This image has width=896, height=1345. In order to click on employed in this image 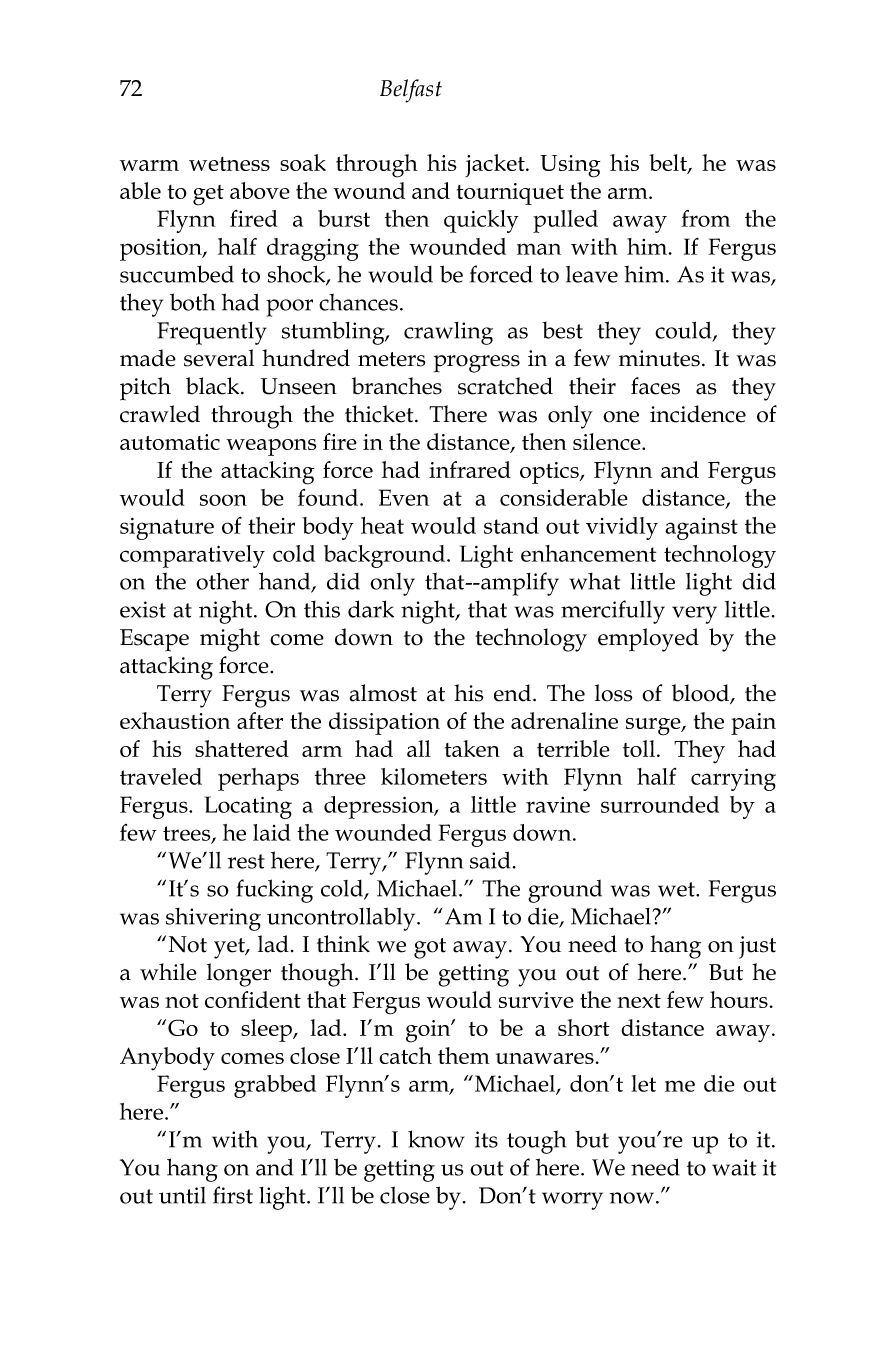, I will do `click(648, 640)`.
